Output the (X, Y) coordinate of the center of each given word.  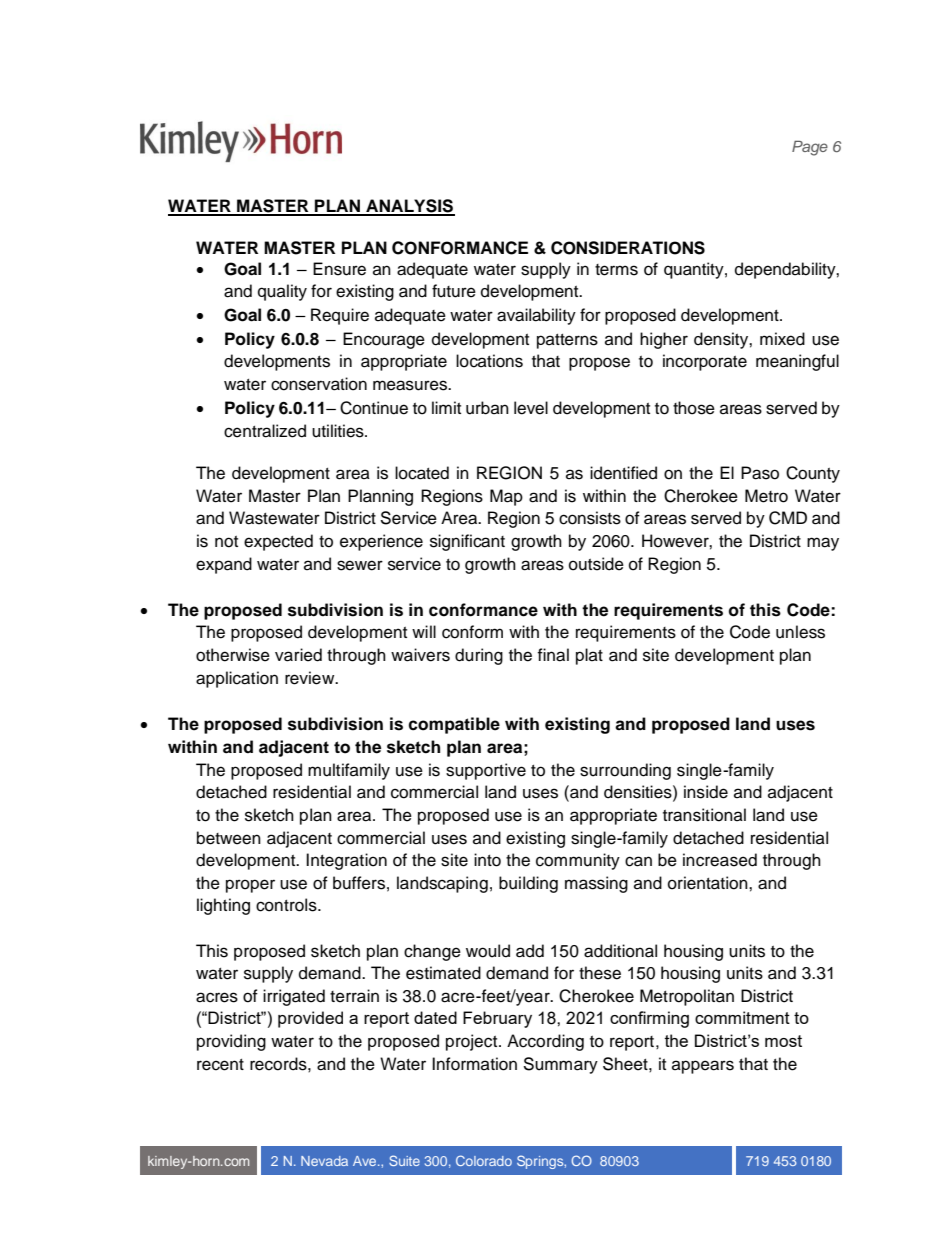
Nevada (324, 1161)
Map (506, 497)
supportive (486, 771)
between (229, 838)
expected (278, 542)
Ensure (339, 269)
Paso (760, 473)
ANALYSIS (409, 207)
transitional (704, 815)
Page (810, 148)
